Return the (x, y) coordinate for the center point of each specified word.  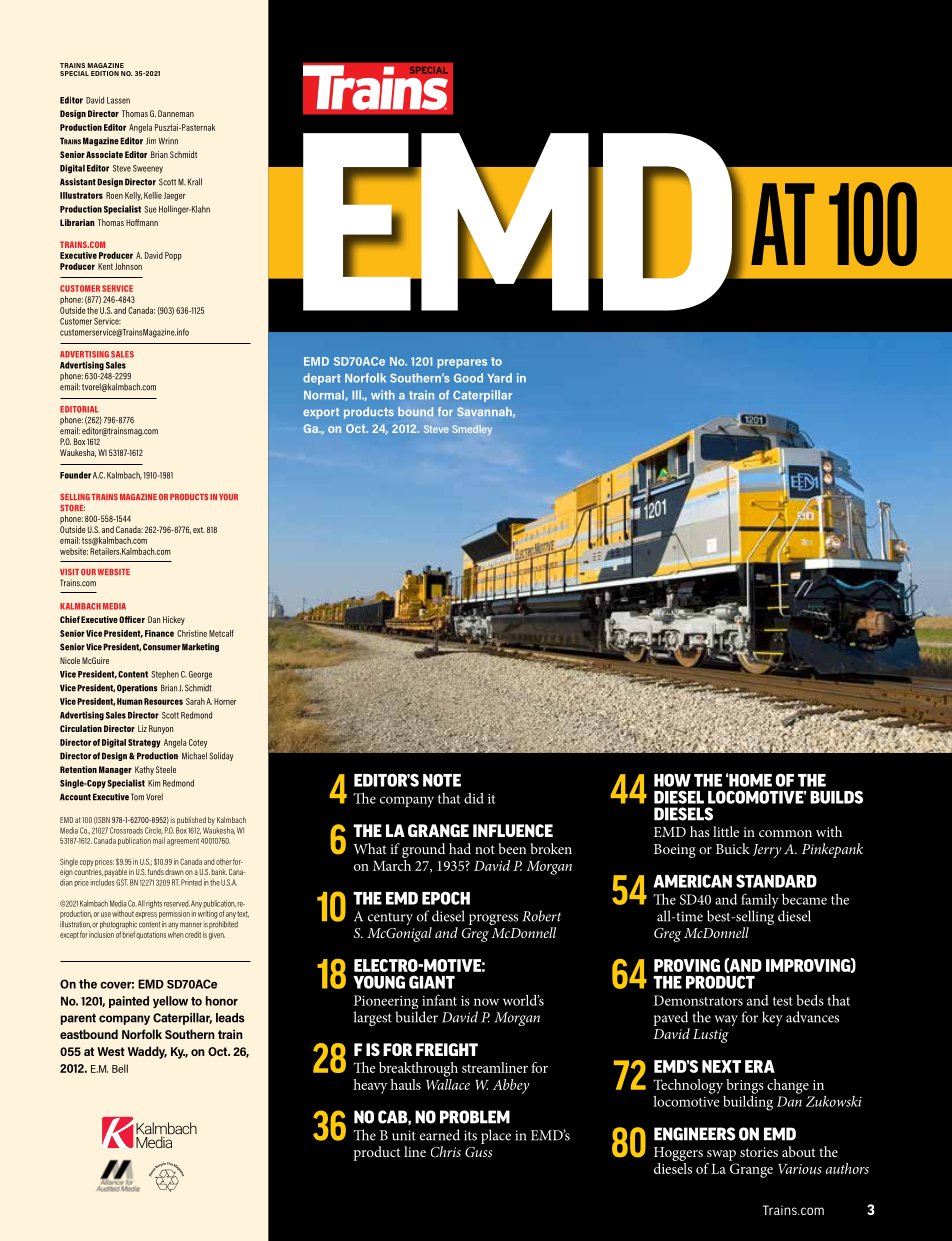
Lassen (118, 100)
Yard (499, 378)
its (470, 1135)
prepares (462, 363)
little (726, 831)
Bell (120, 1068)
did (474, 798)
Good (468, 378)
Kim (154, 783)
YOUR (228, 497)
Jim (151, 141)
